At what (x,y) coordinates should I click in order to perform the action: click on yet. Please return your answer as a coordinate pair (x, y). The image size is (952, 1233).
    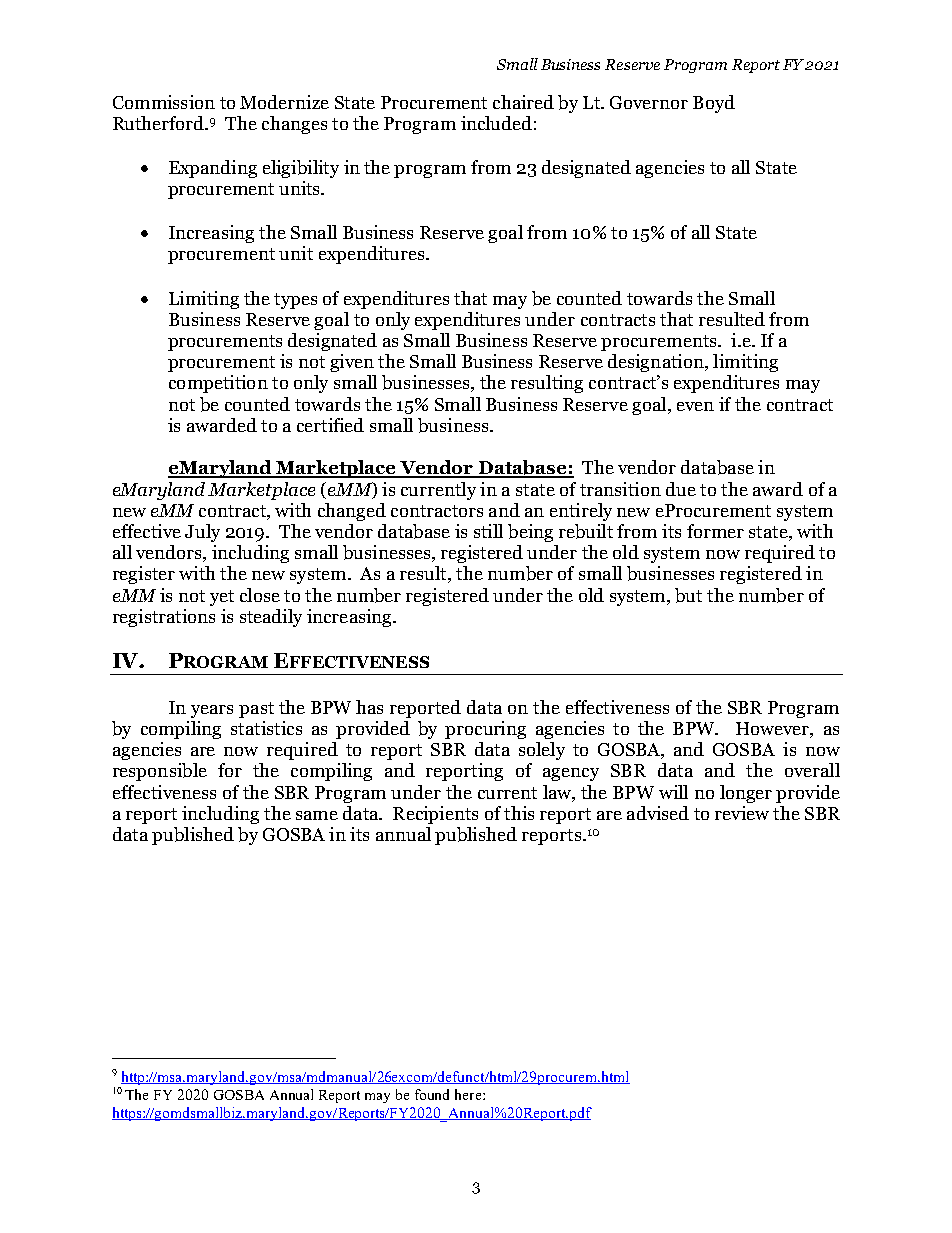
    Looking at the image, I should click on (222, 598).
